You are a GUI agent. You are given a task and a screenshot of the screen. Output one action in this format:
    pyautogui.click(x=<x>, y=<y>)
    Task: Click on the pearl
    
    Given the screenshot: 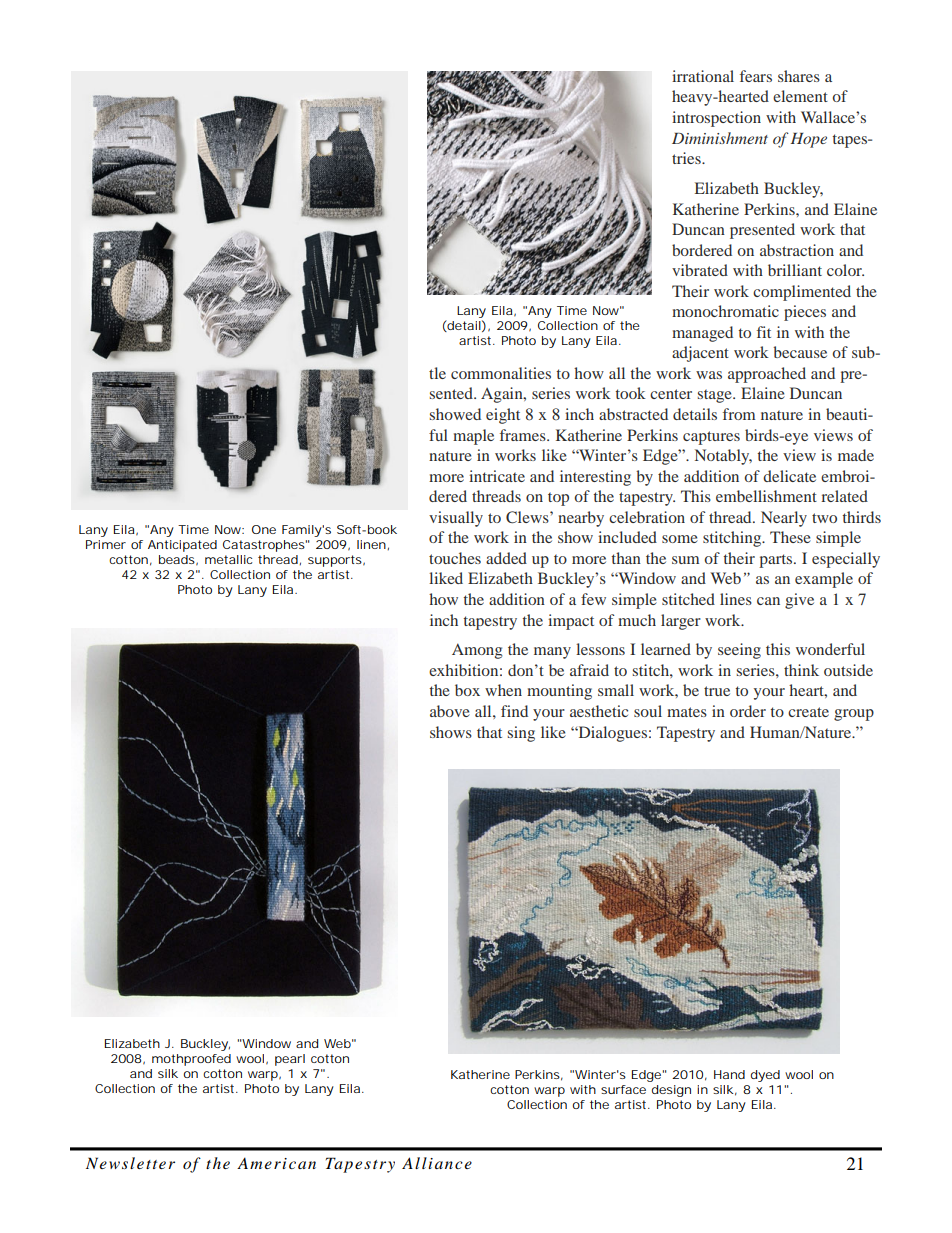 What is the action you would take?
    pyautogui.click(x=290, y=1060)
